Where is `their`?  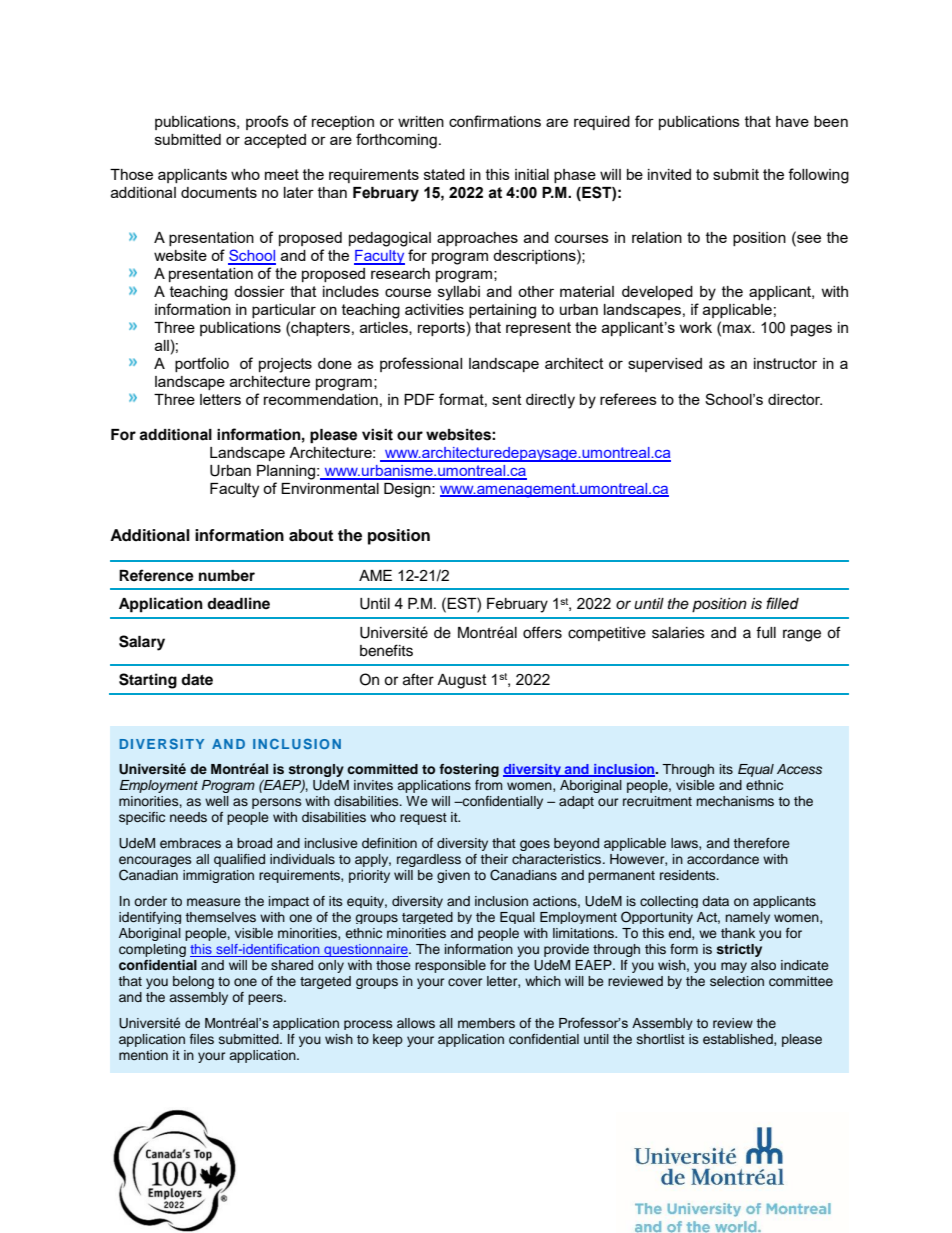 their is located at coordinates (494, 859).
